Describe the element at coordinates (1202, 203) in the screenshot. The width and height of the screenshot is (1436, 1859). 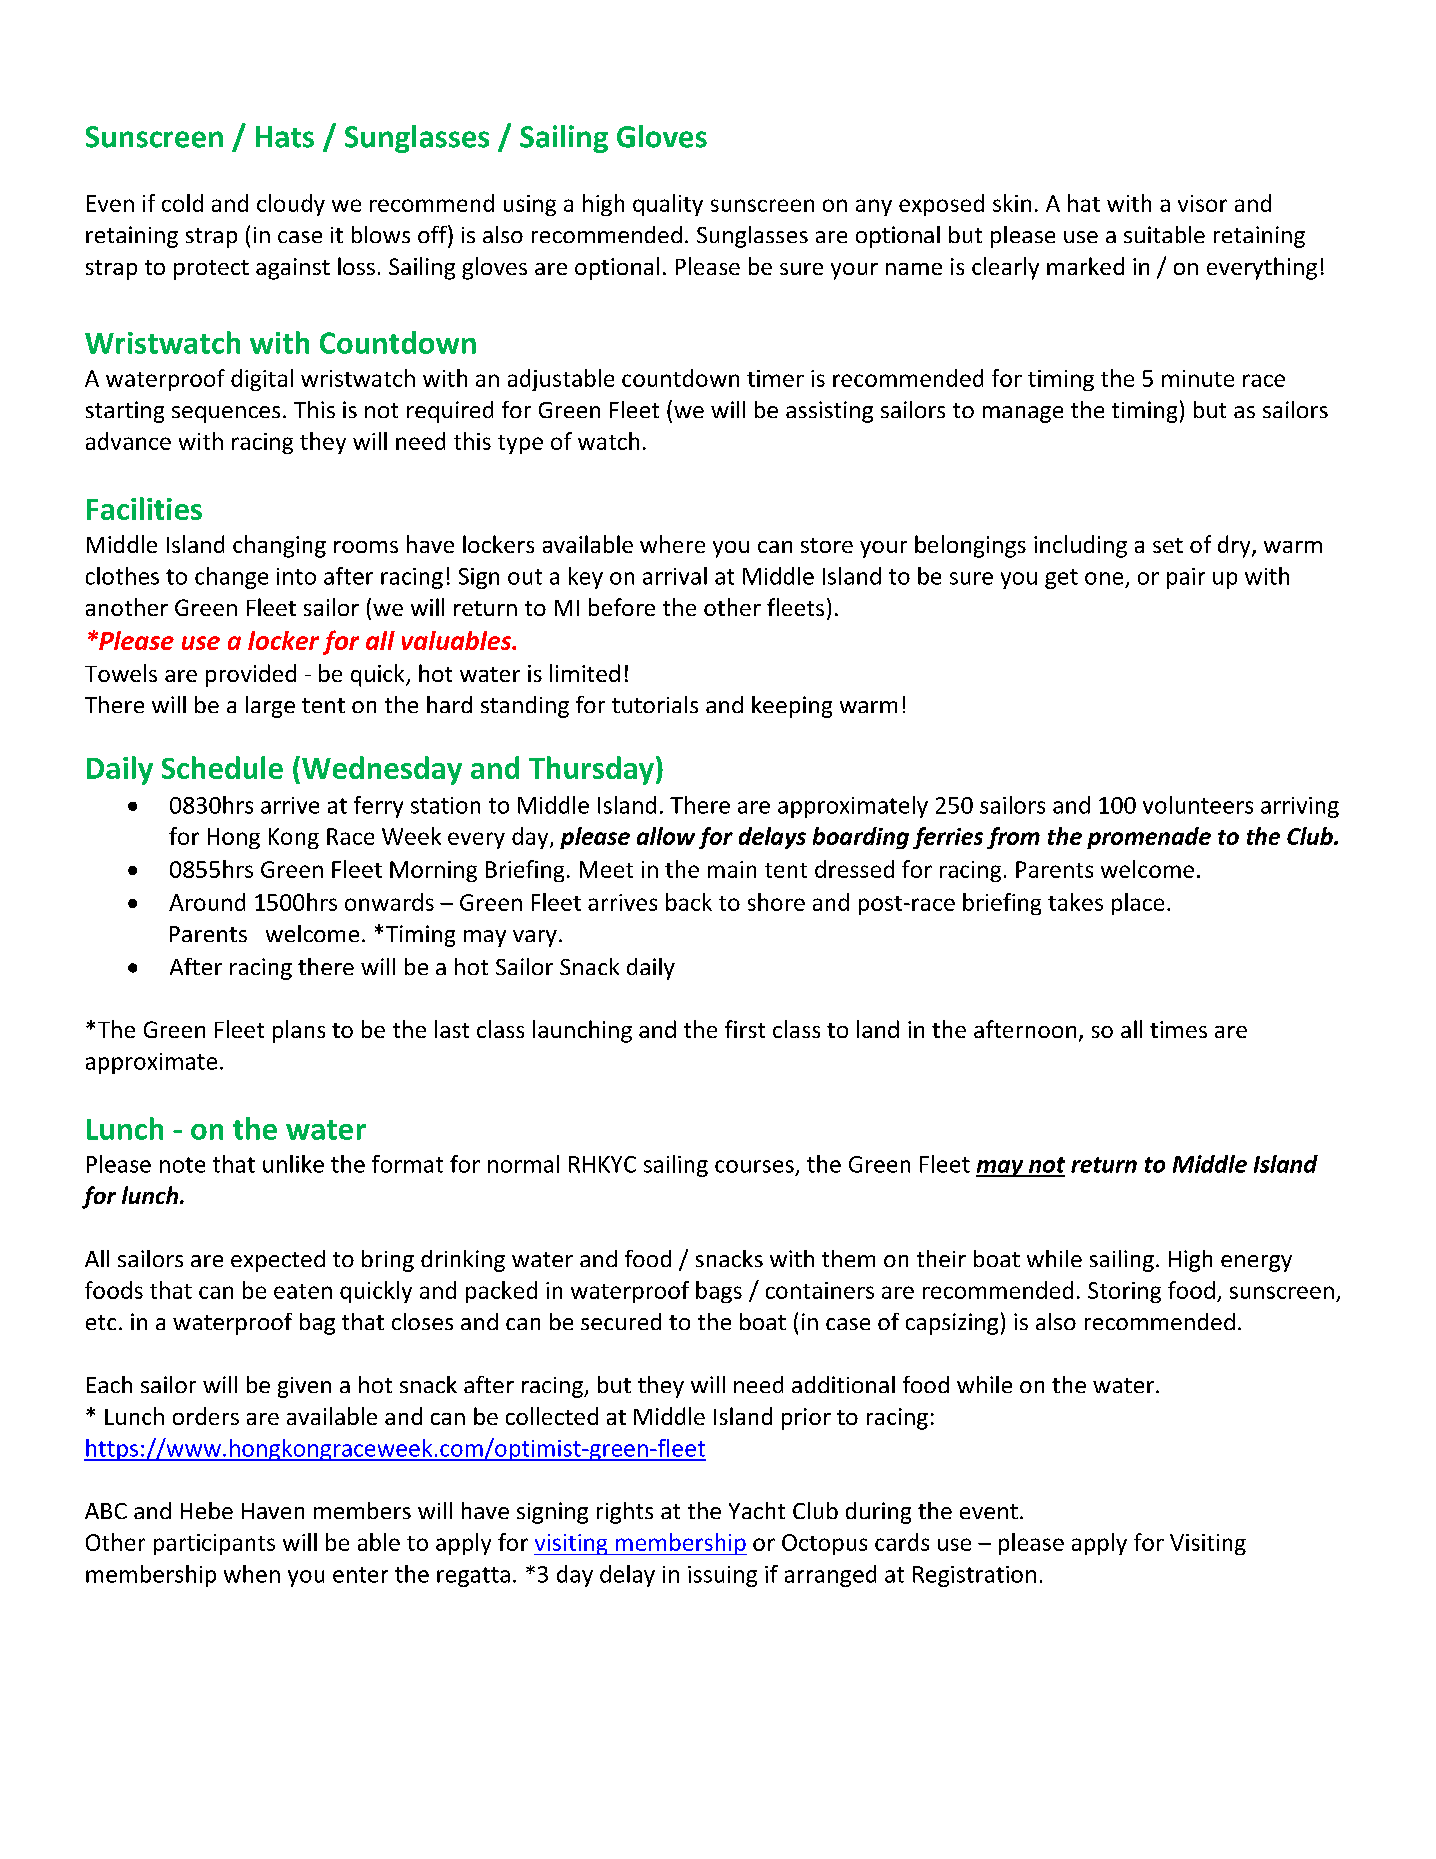
I see `visor` at that location.
